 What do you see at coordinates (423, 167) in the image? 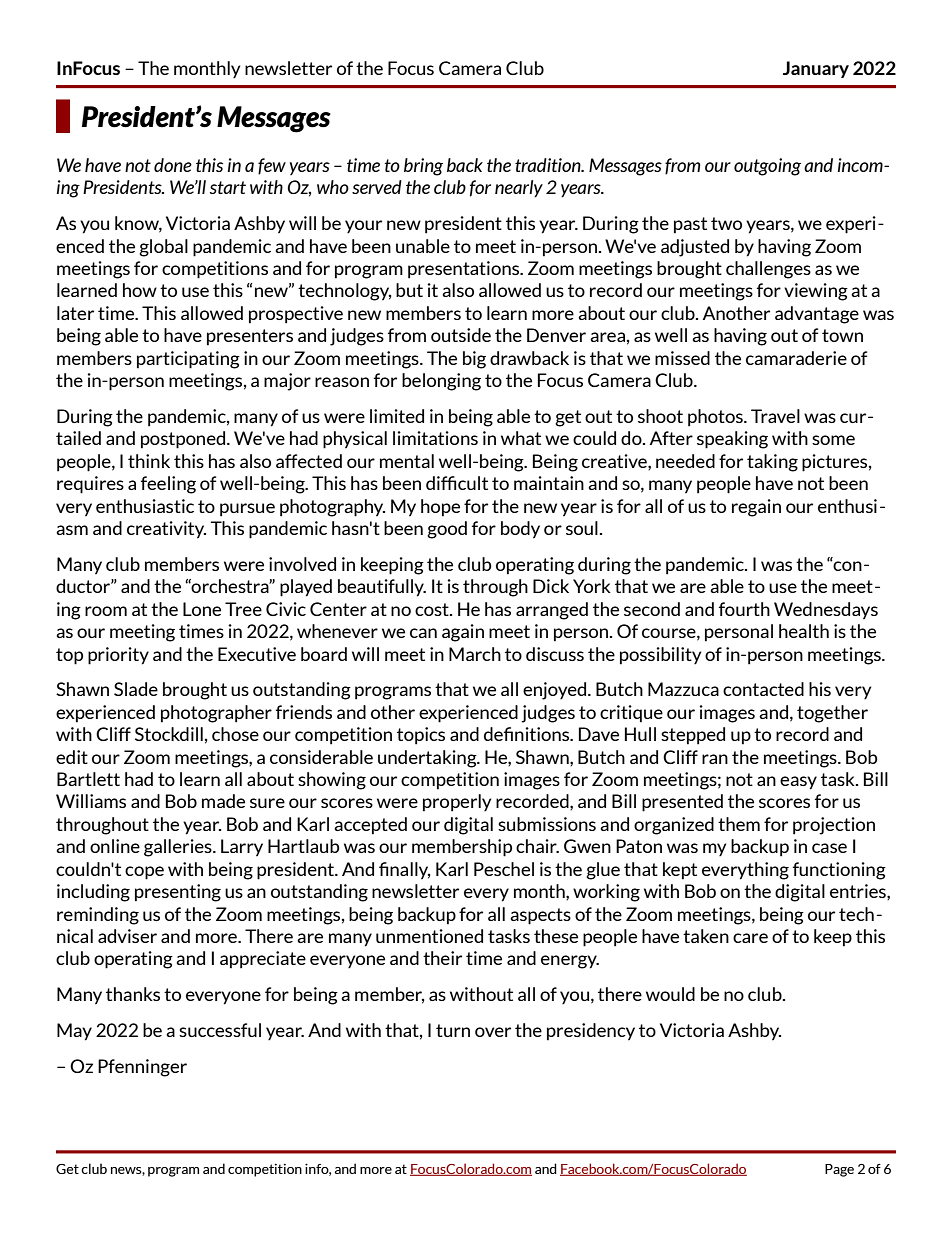
I see `bring` at bounding box center [423, 167].
